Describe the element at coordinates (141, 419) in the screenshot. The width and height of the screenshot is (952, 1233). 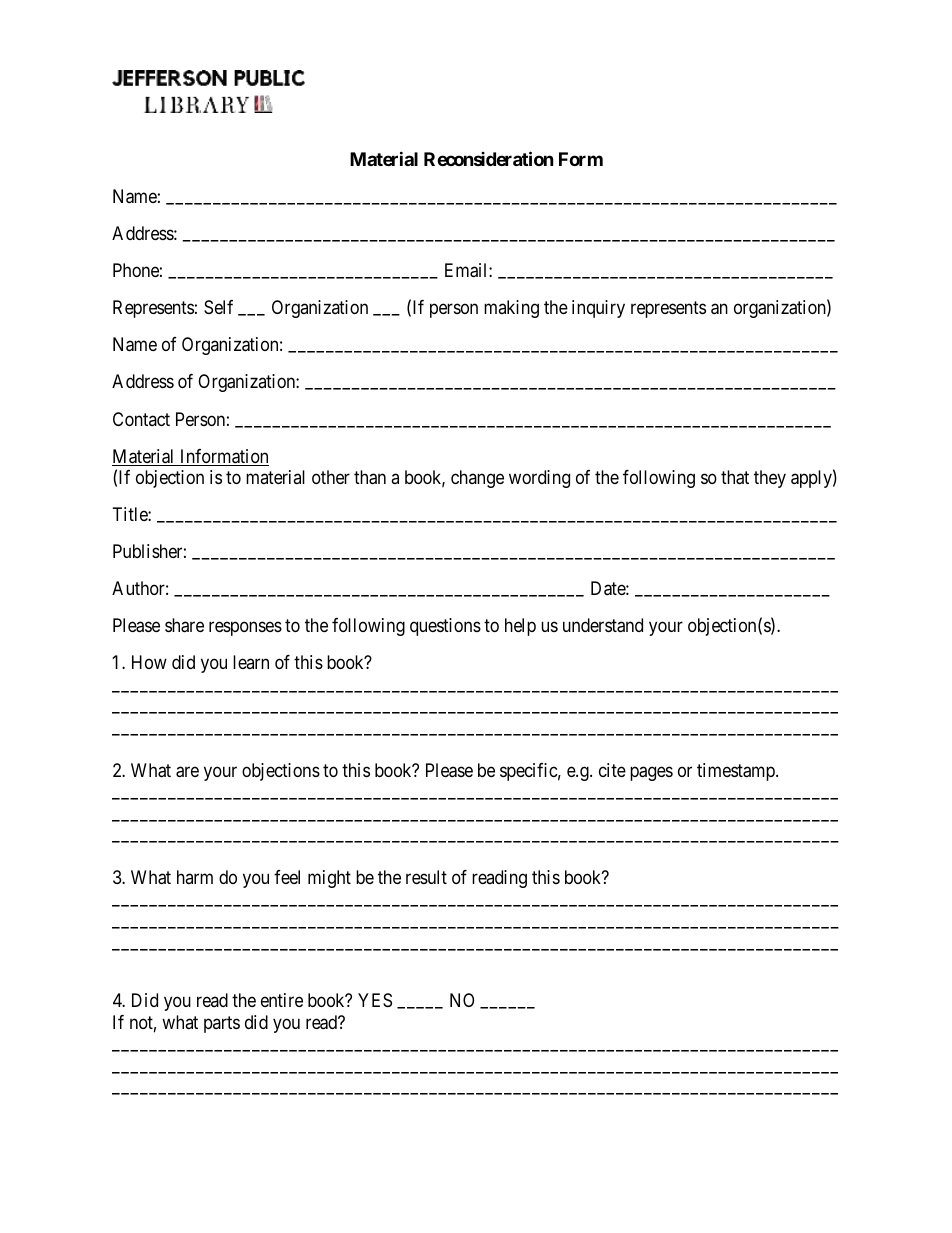
I see `Contact` at that location.
